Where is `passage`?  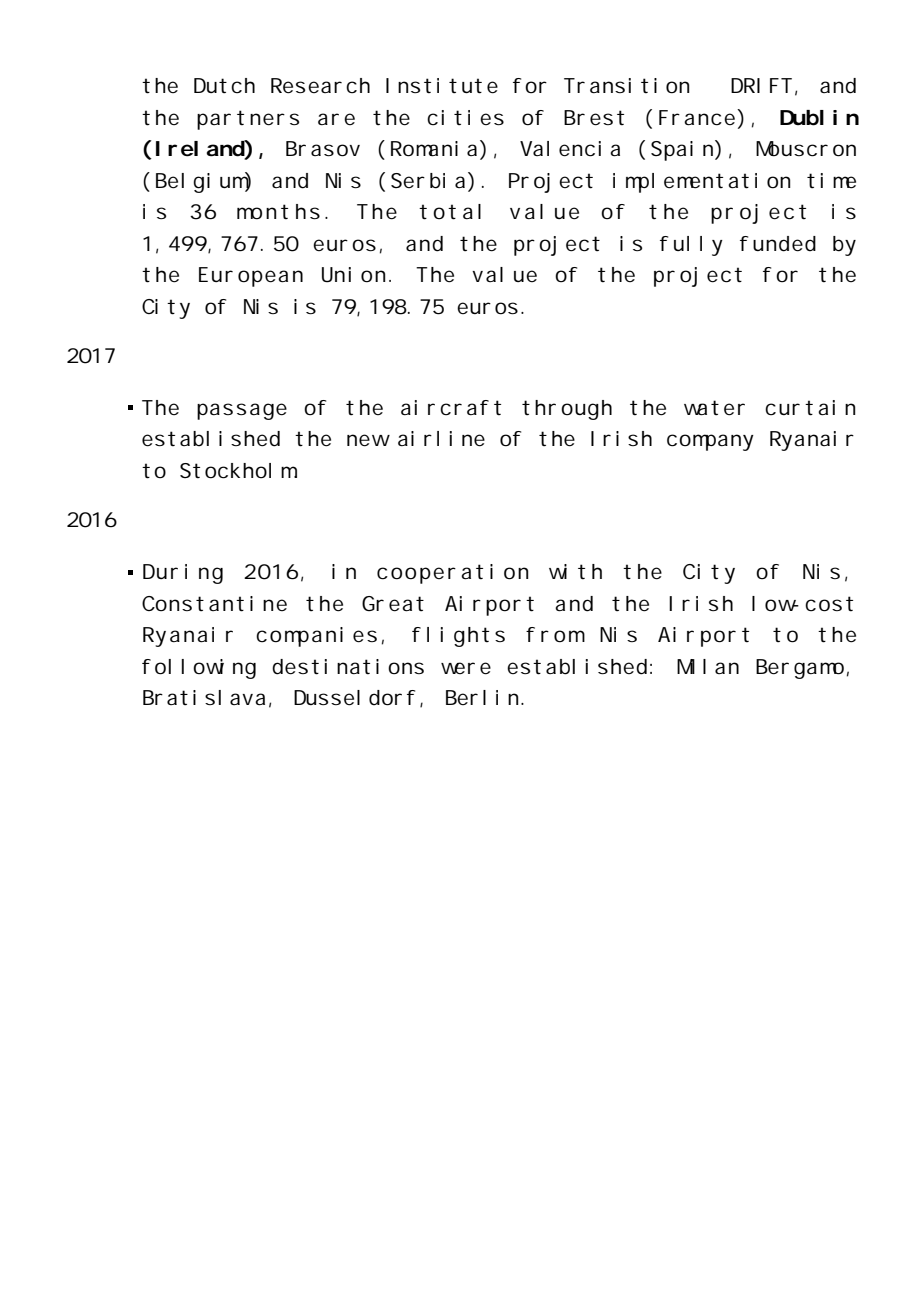 passage is located at coordinates (242, 411).
